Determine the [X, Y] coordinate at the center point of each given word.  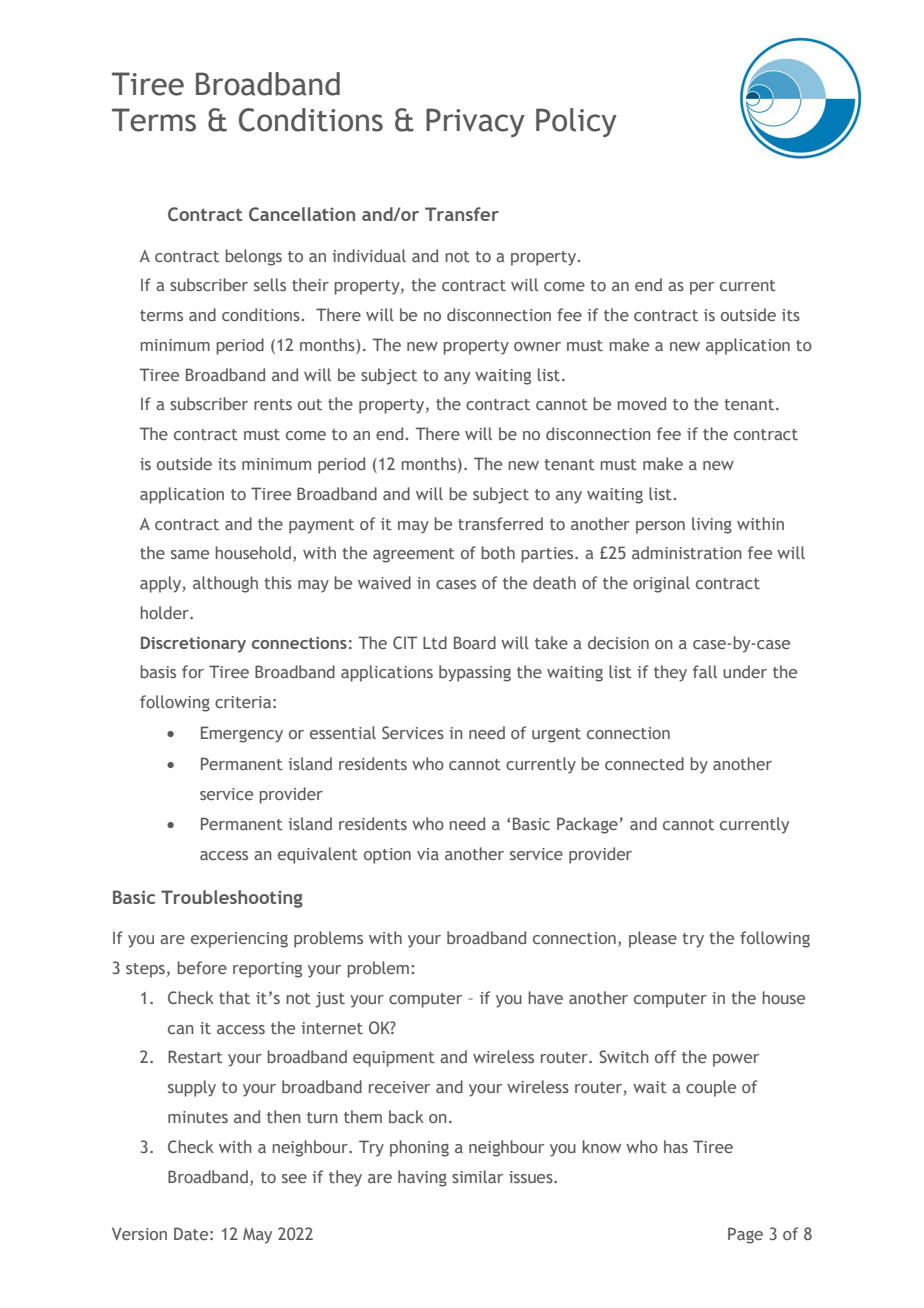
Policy [576, 122]
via [428, 854]
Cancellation [302, 214]
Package [587, 825]
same [190, 554]
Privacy [475, 122]
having [422, 1178]
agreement [414, 555]
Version [139, 1233]
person [660, 527]
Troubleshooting [232, 899]
